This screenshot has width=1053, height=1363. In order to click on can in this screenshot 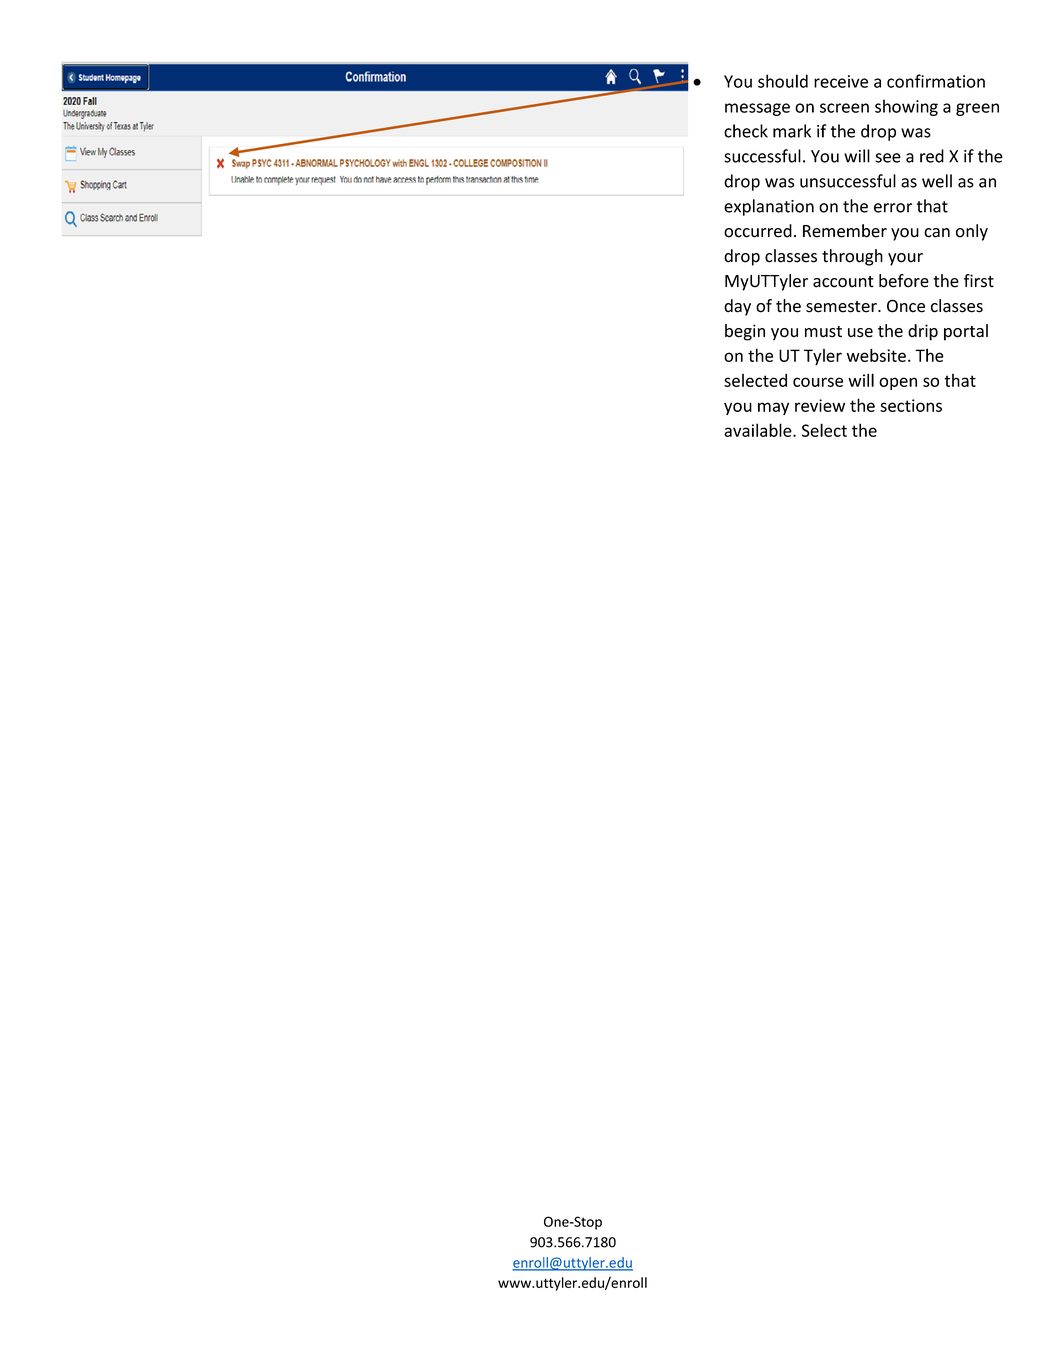, I will do `click(937, 233)`.
